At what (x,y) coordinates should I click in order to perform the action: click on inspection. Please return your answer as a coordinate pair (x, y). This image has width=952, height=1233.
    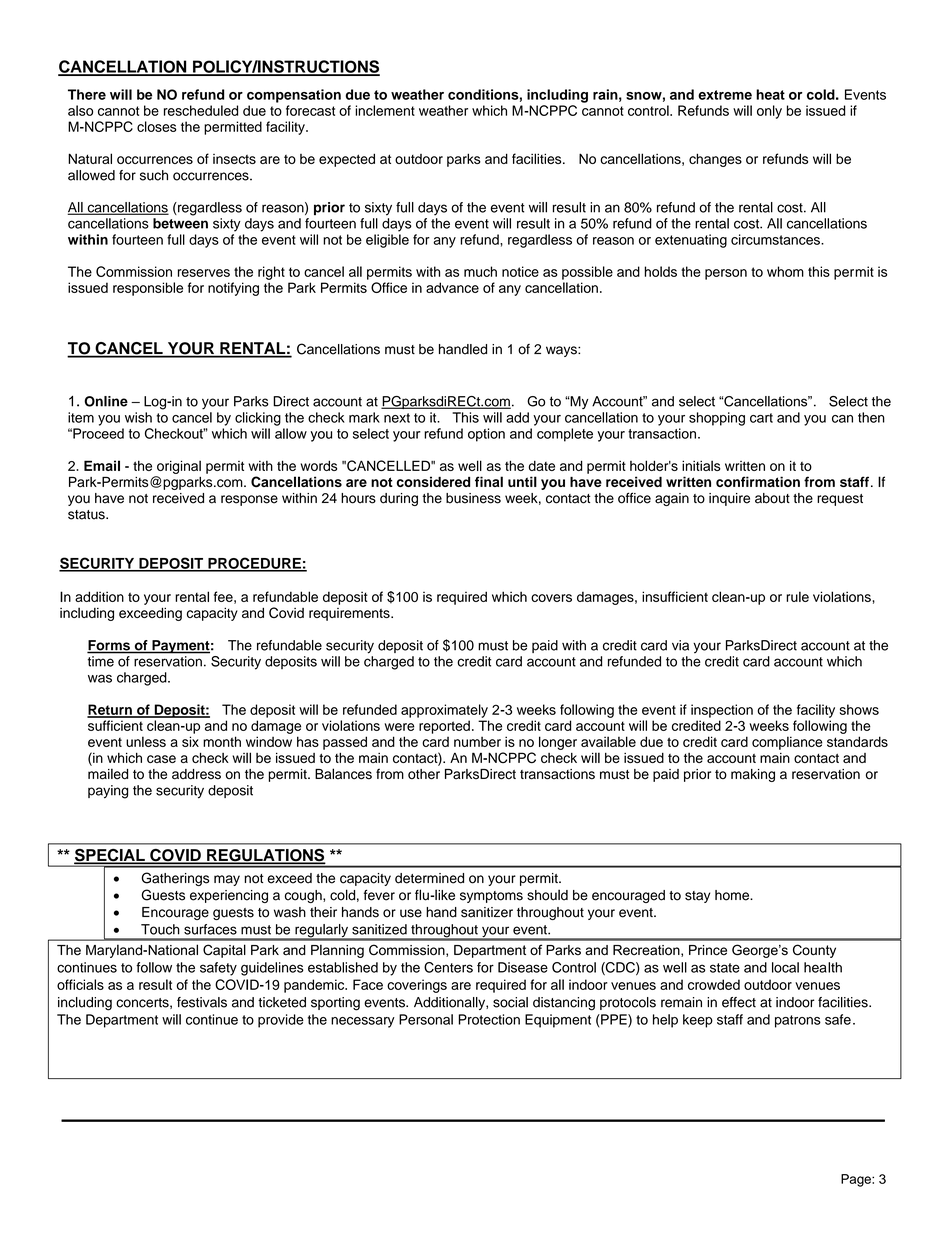
    Looking at the image, I should click on (722, 711).
